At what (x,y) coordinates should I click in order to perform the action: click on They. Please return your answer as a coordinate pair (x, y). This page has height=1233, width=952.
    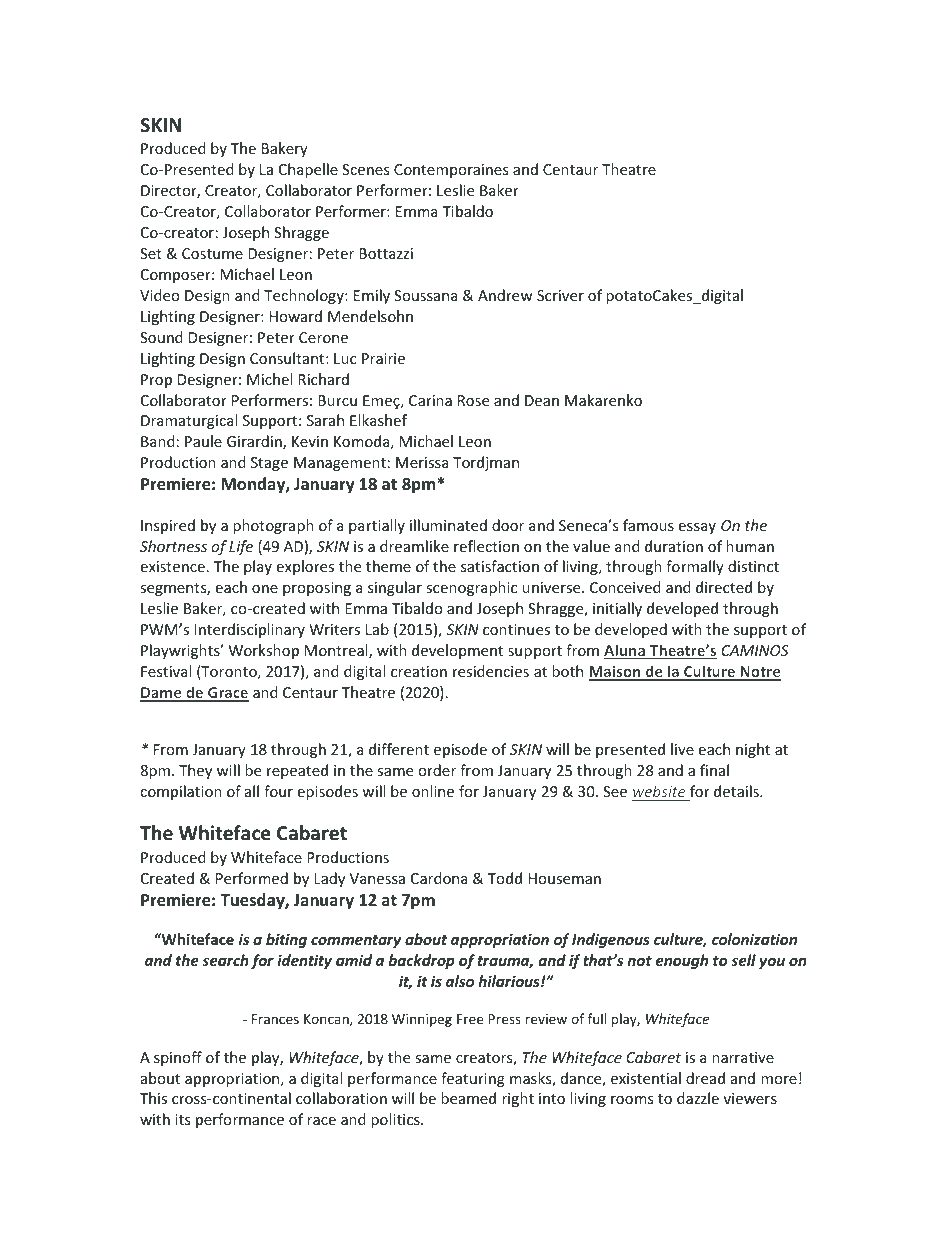
    Looking at the image, I should click on (195, 771).
